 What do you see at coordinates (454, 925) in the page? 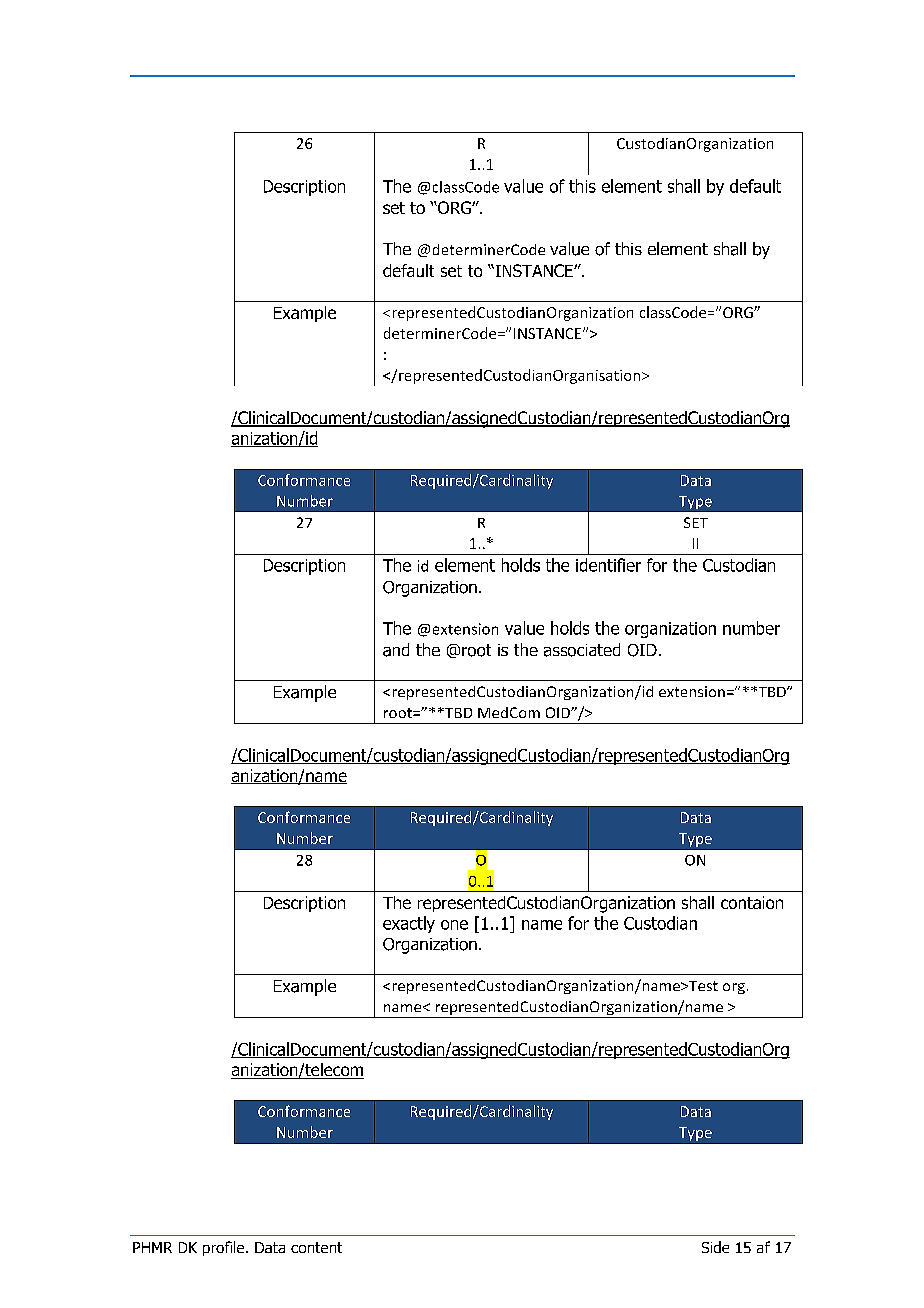
I see `one` at bounding box center [454, 925].
